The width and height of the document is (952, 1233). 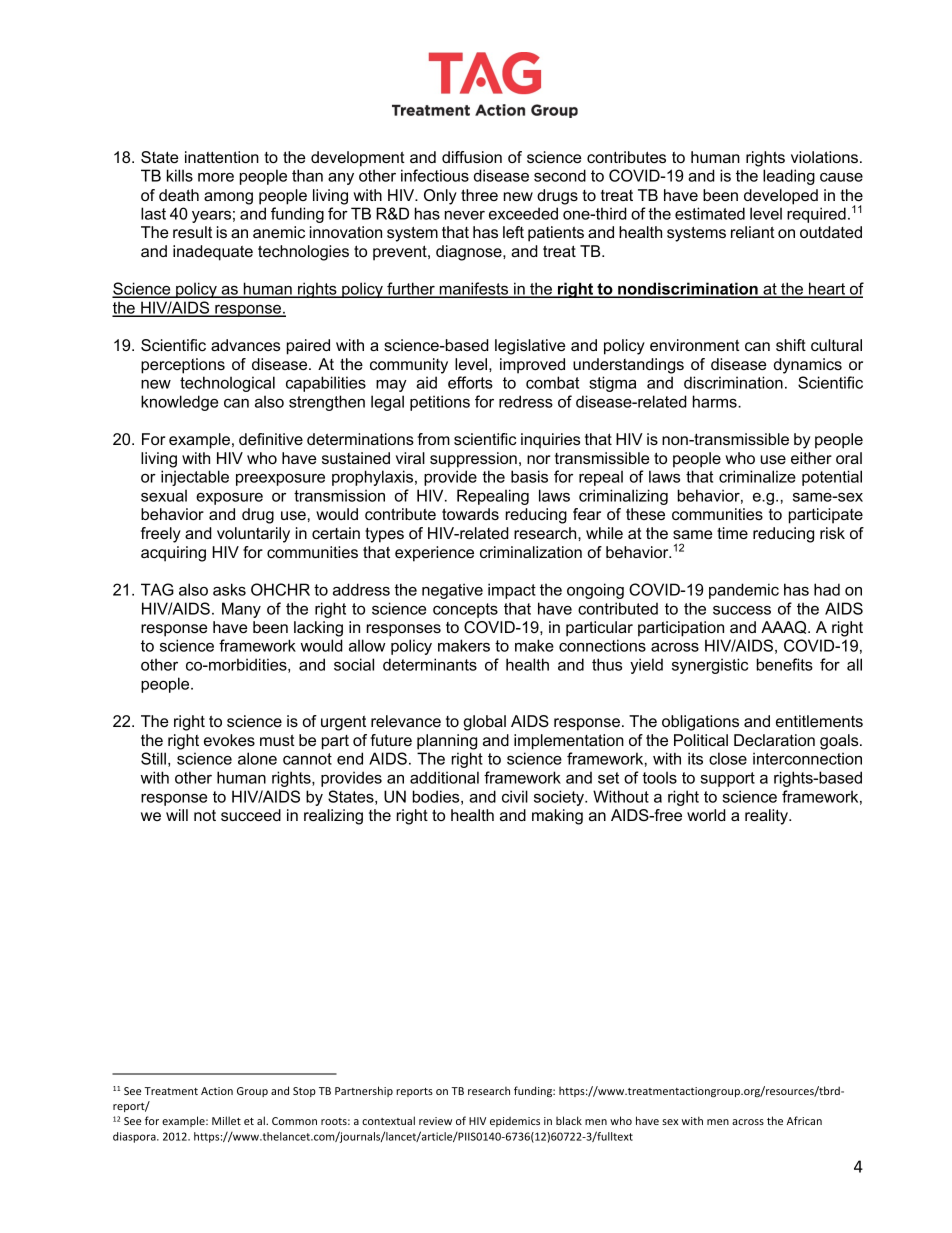 What do you see at coordinates (226, 1120) in the document?
I see `Millet` at bounding box center [226, 1120].
